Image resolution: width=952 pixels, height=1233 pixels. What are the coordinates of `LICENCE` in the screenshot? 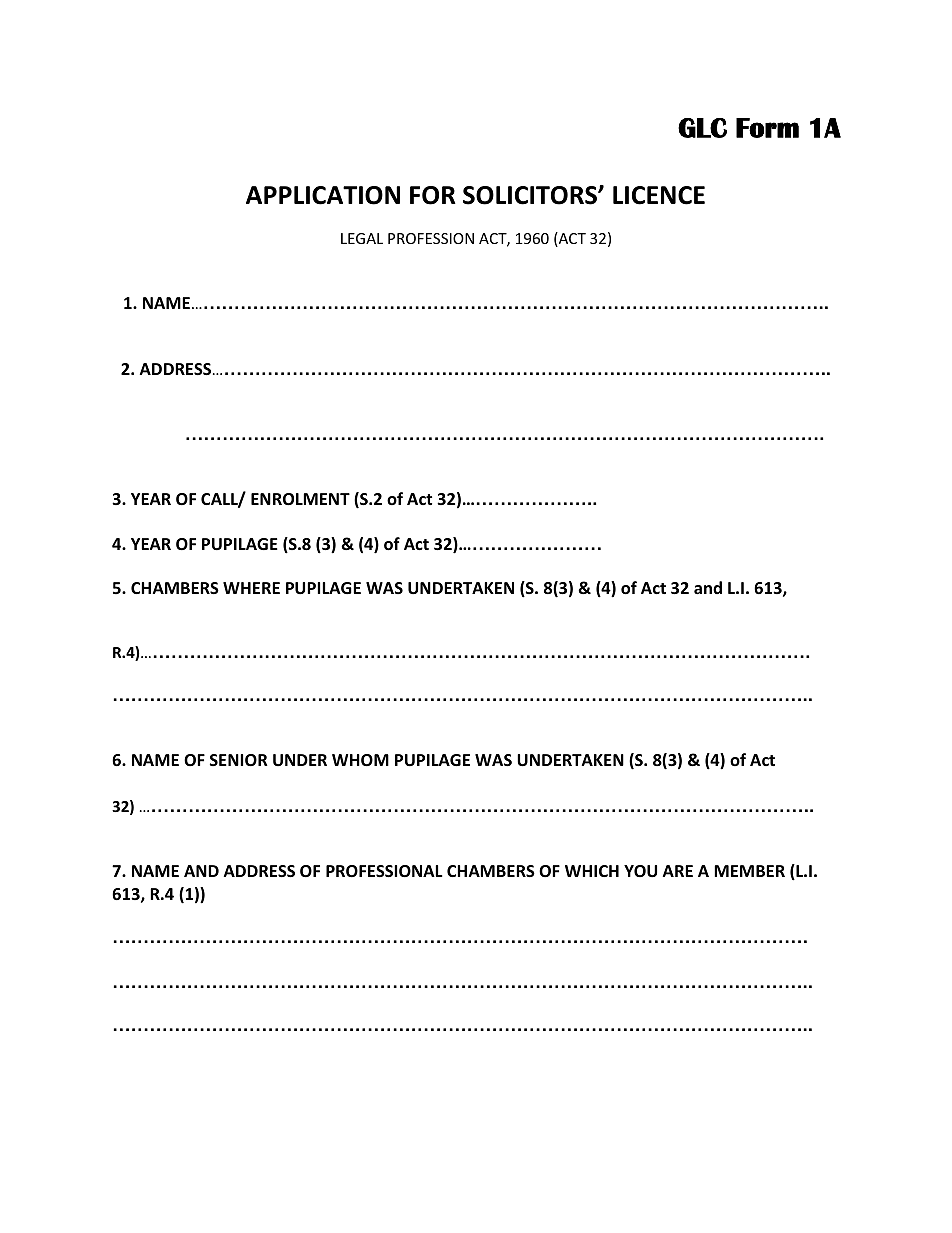 It's located at (659, 195).
